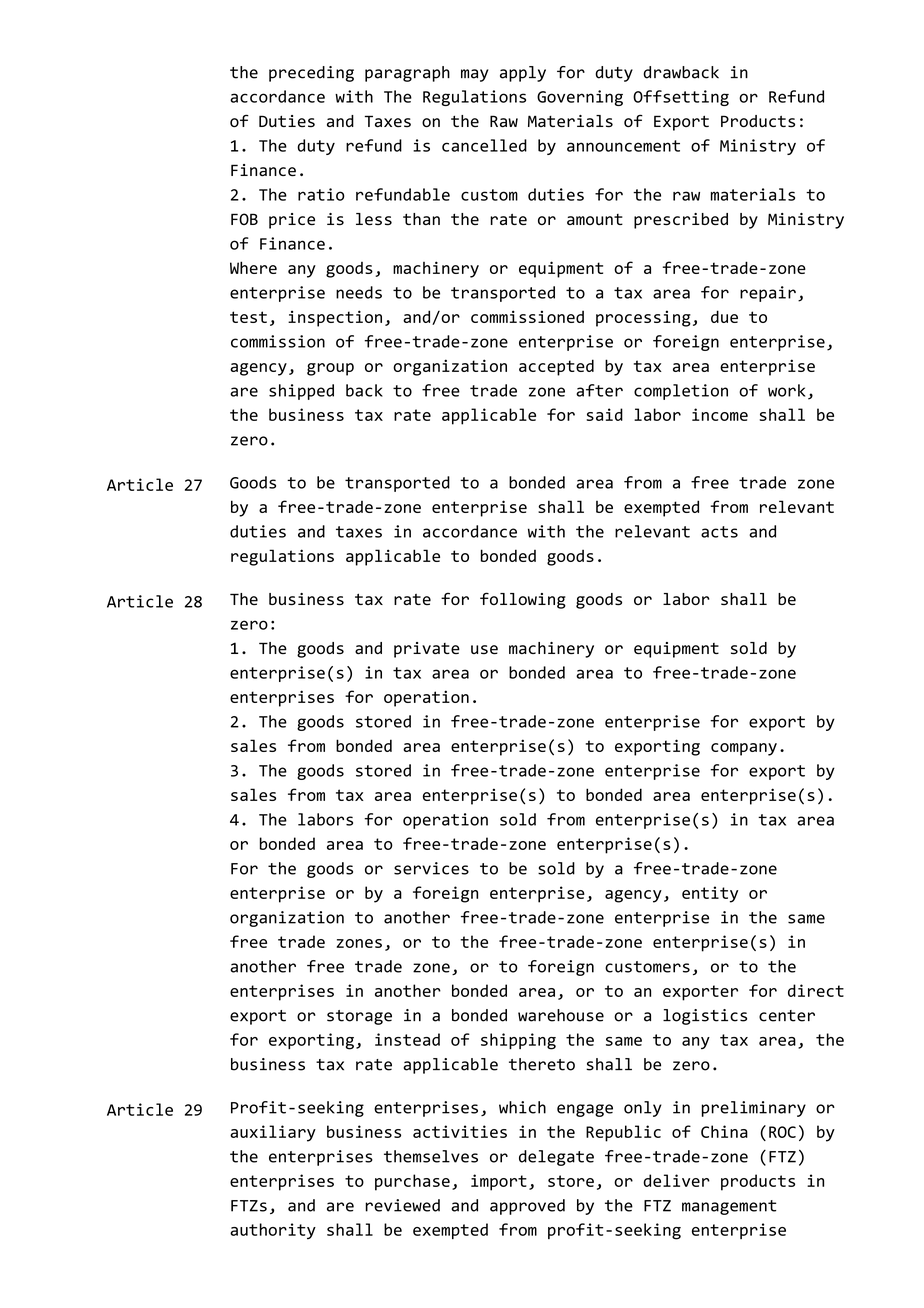 This page has width=924, height=1308. What do you see at coordinates (744, 749) in the page?
I see `company` at bounding box center [744, 749].
